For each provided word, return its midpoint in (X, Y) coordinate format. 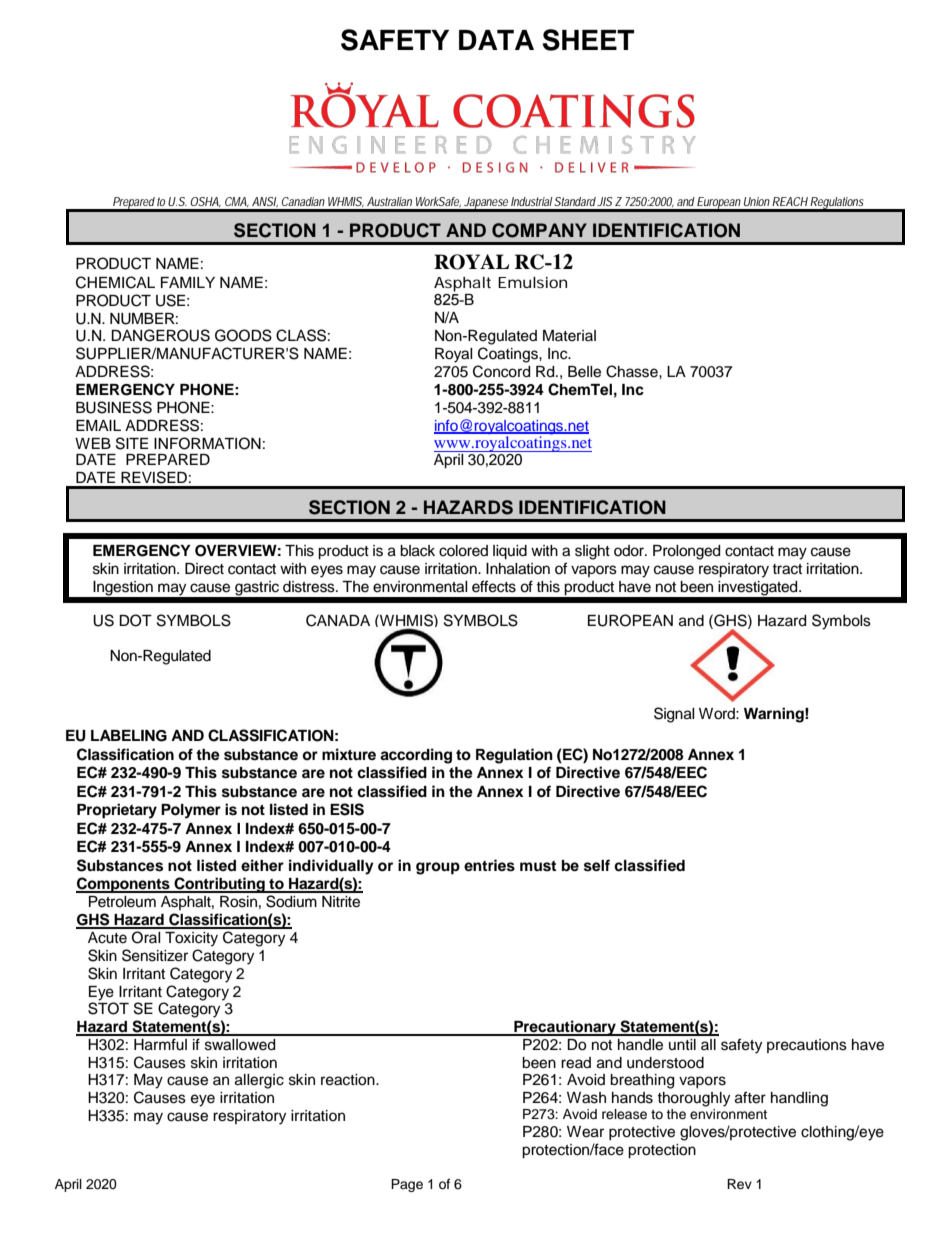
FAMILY (188, 282)
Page (407, 1185)
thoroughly (693, 1099)
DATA (496, 40)
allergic (259, 1081)
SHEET (588, 40)
